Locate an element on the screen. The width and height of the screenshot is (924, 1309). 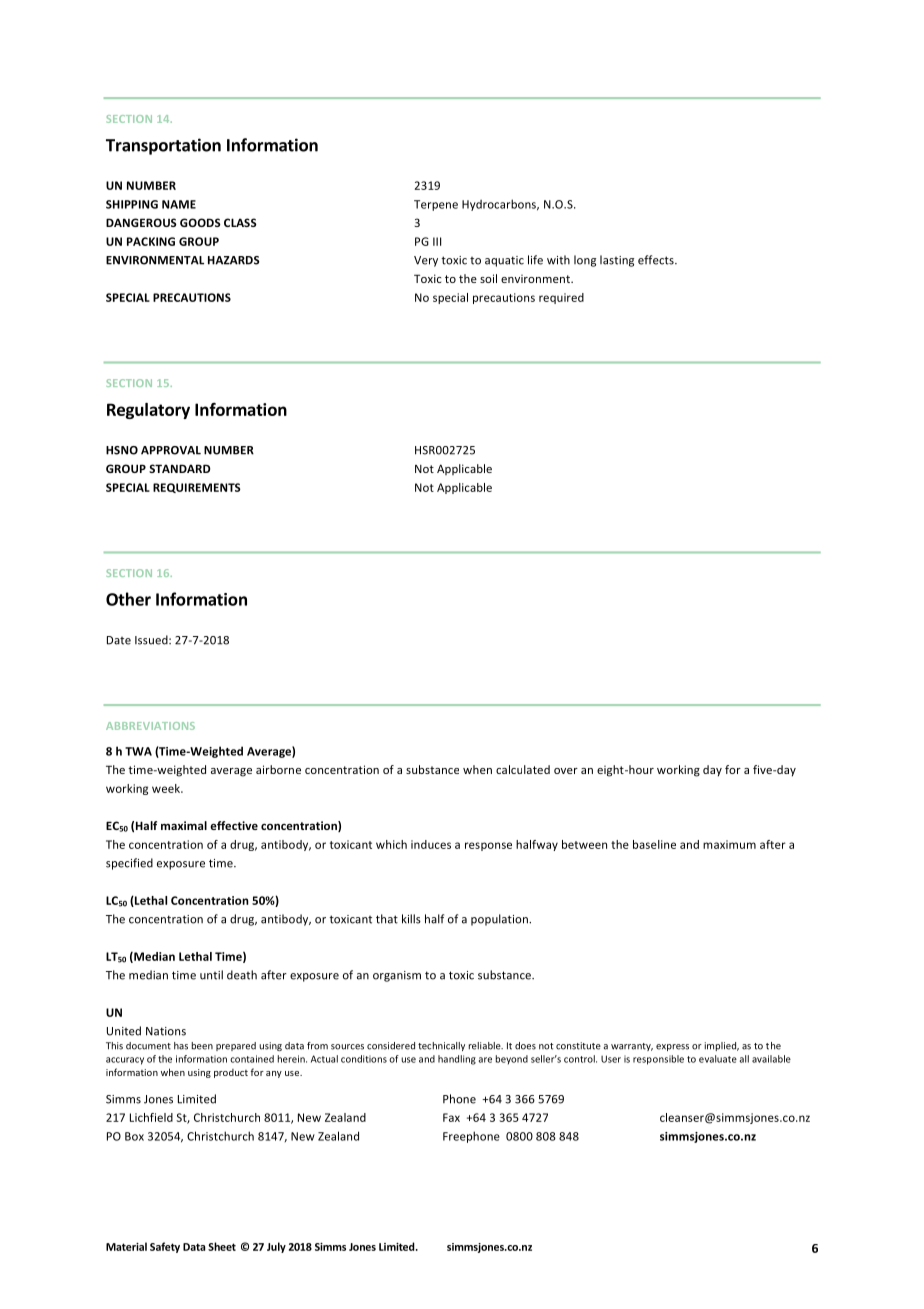
maximal is located at coordinates (184, 825).
